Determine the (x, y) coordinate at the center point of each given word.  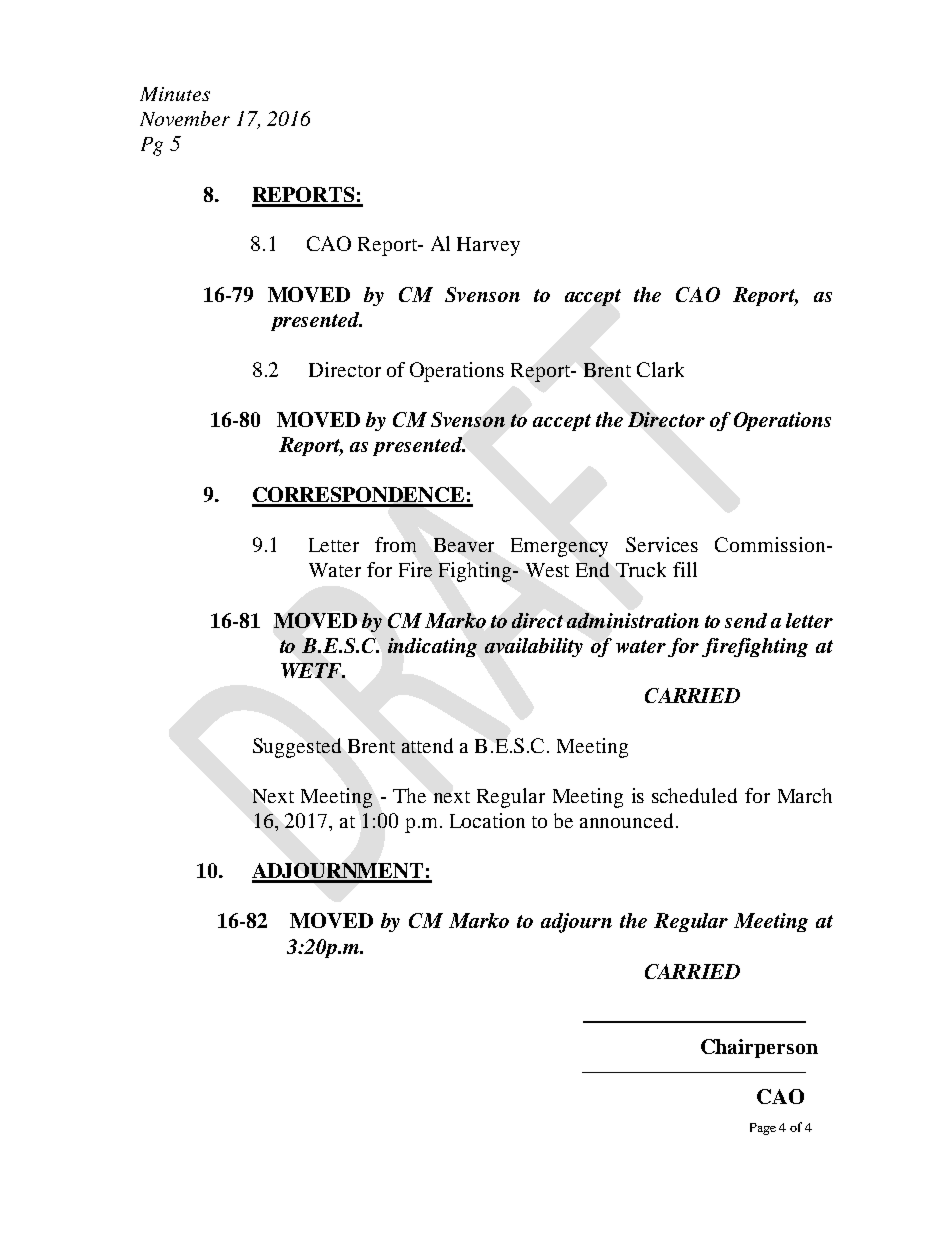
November (185, 118)
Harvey (488, 246)
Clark (660, 369)
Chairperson (759, 1048)
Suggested (297, 748)
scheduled (694, 795)
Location (487, 820)
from (395, 544)
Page (763, 1129)
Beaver (464, 545)
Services (662, 544)
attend (427, 745)
